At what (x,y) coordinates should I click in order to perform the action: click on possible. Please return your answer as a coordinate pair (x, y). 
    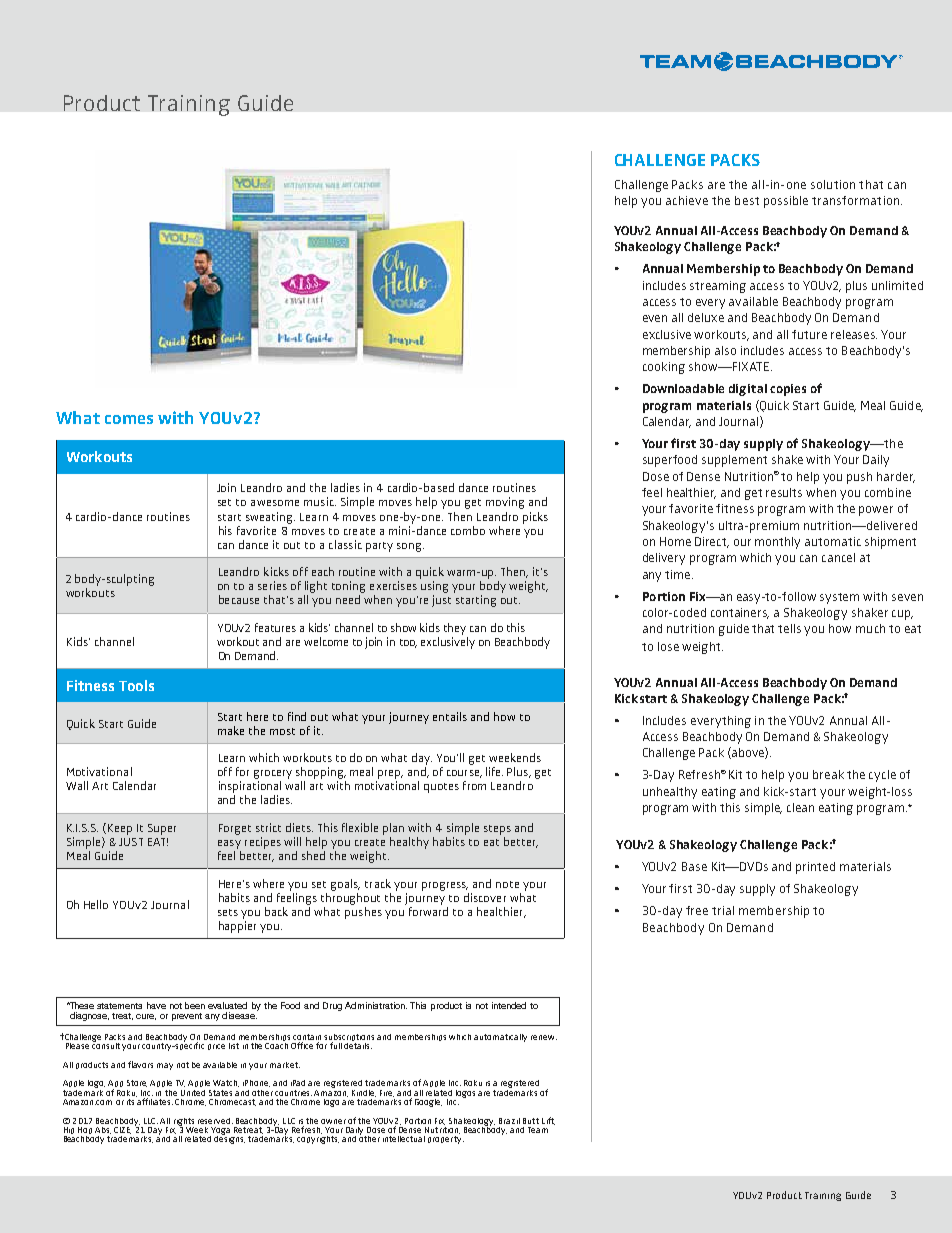
    Looking at the image, I should click on (786, 202).
